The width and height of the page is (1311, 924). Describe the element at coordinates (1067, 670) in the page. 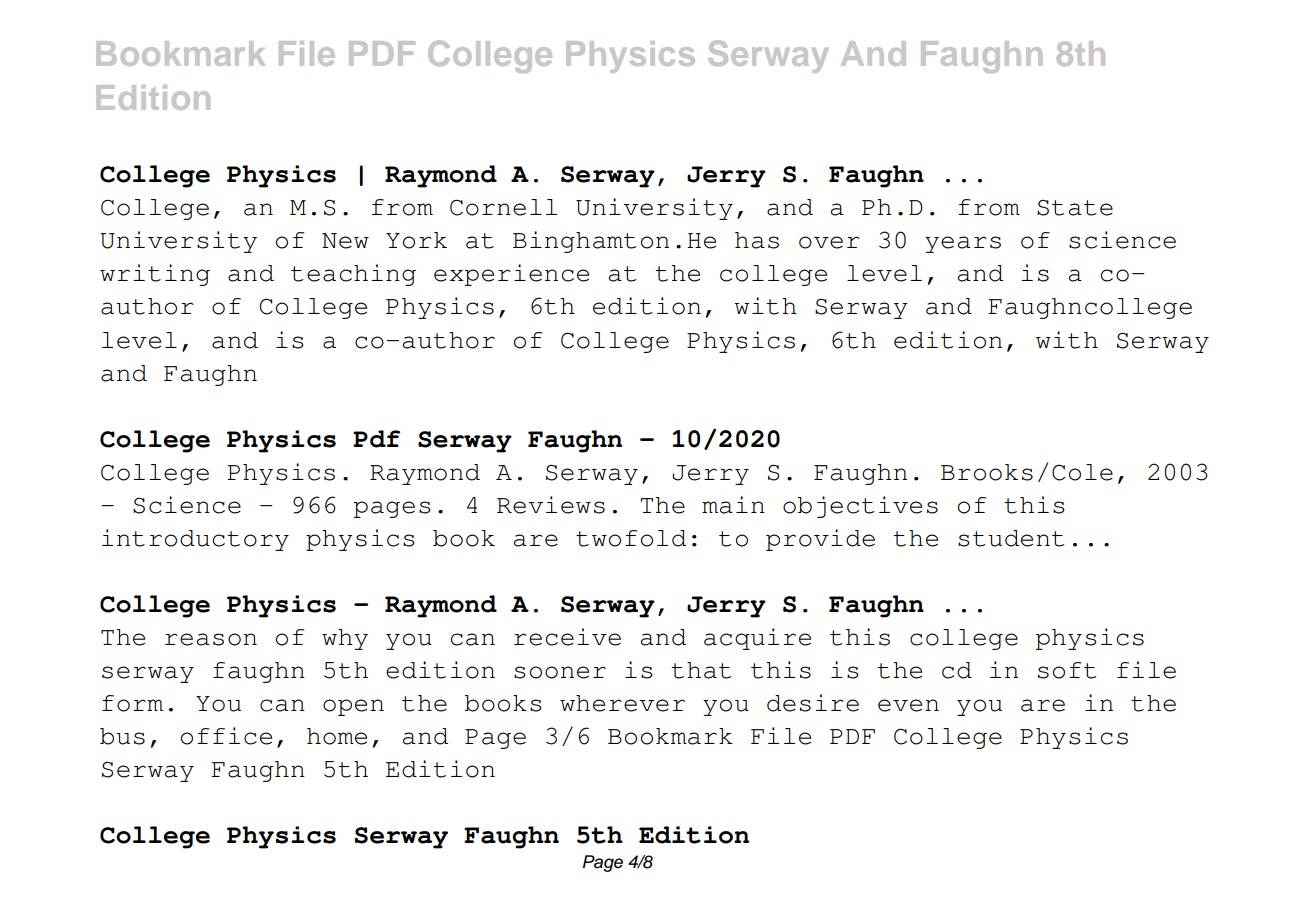

I see `soft` at that location.
